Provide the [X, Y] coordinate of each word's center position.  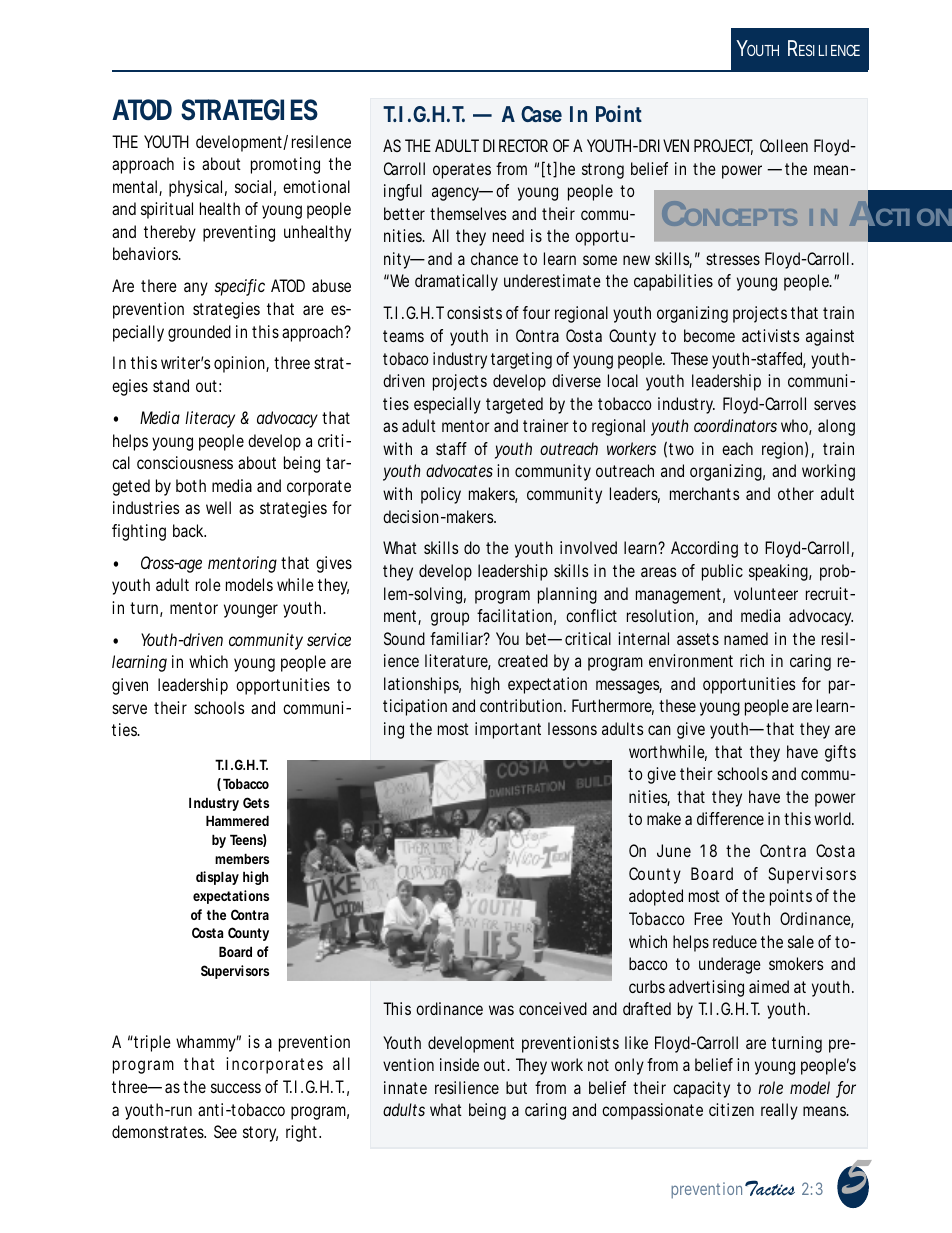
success [236, 1088]
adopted [656, 897]
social [253, 186]
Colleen [784, 145]
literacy [210, 419]
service [329, 639]
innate [405, 1087]
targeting [521, 360]
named [746, 638]
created [523, 660]
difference [730, 818]
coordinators [735, 425]
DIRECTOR [515, 145]
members [242, 858]
